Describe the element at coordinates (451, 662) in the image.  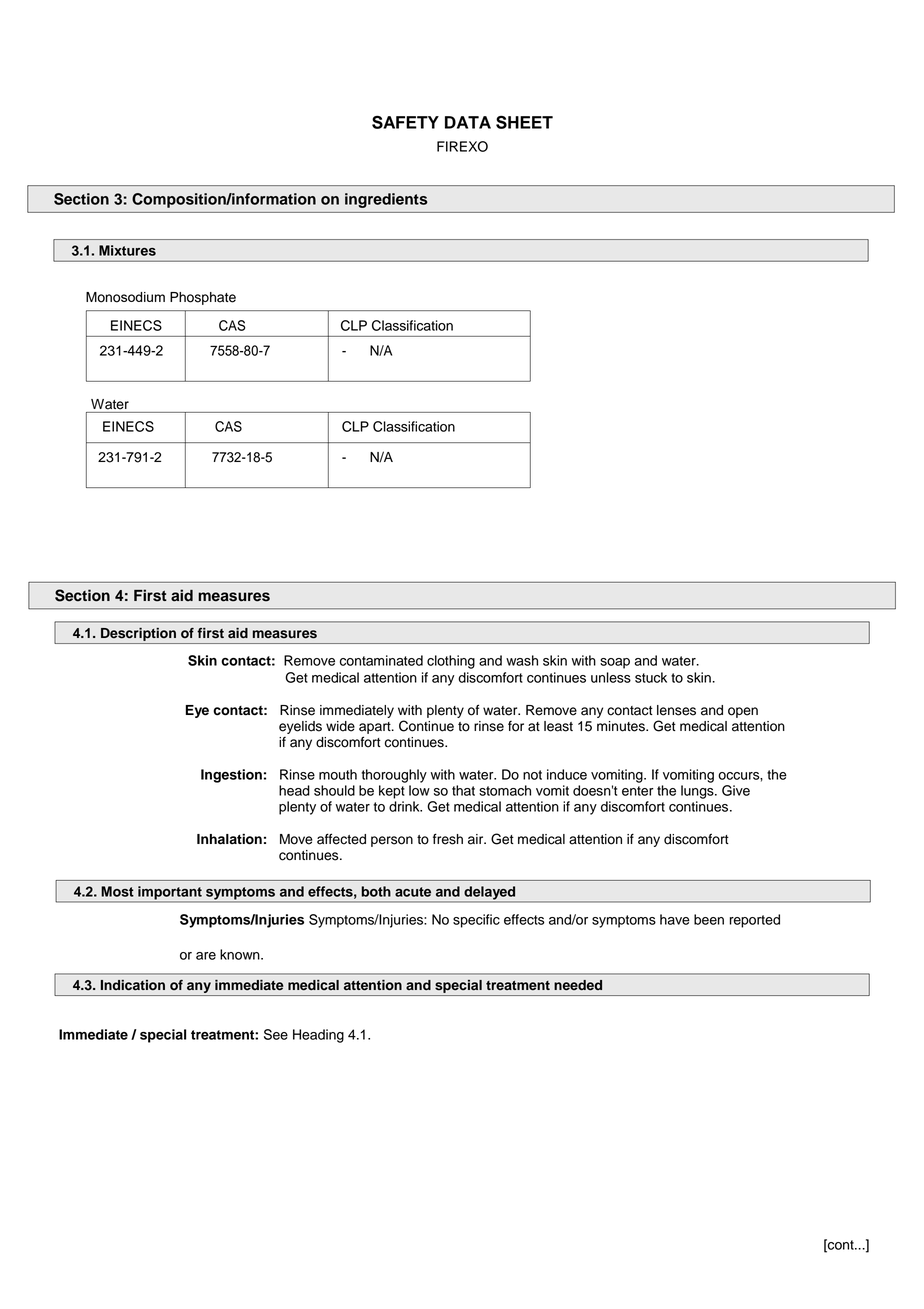
I see `clothing` at that location.
